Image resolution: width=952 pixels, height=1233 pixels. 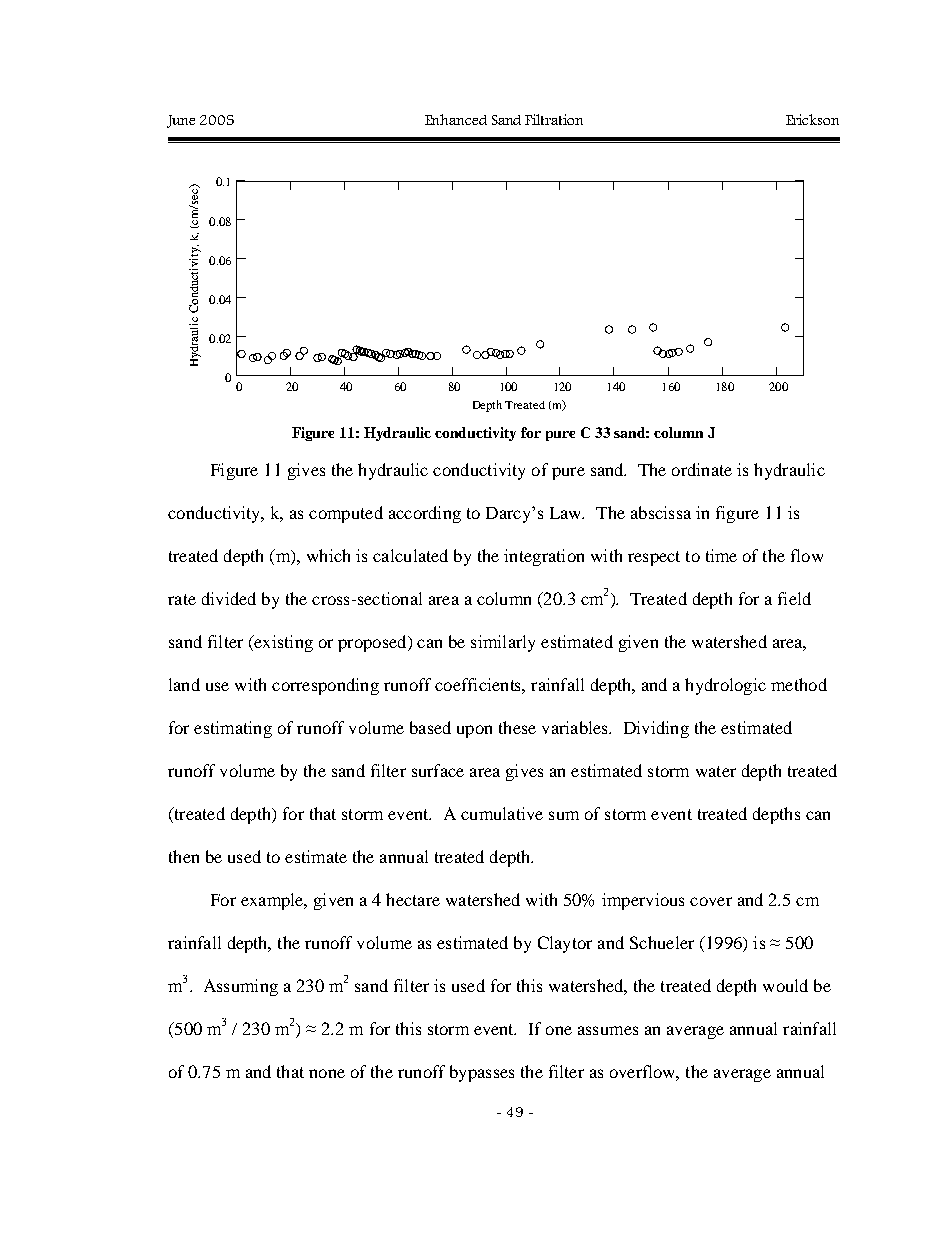 I want to click on time, so click(x=721, y=555).
